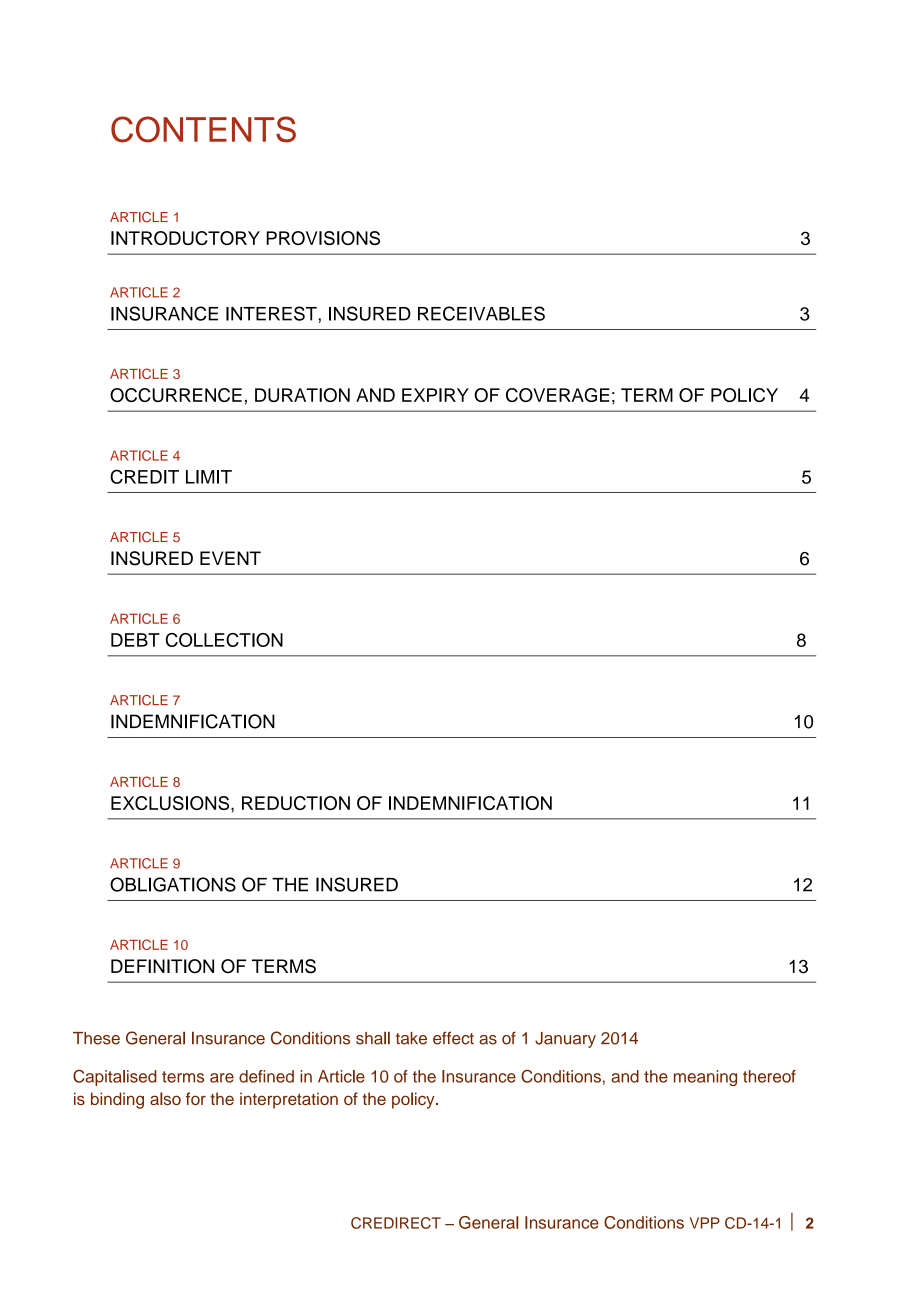  What do you see at coordinates (565, 1040) in the screenshot?
I see `January` at bounding box center [565, 1040].
